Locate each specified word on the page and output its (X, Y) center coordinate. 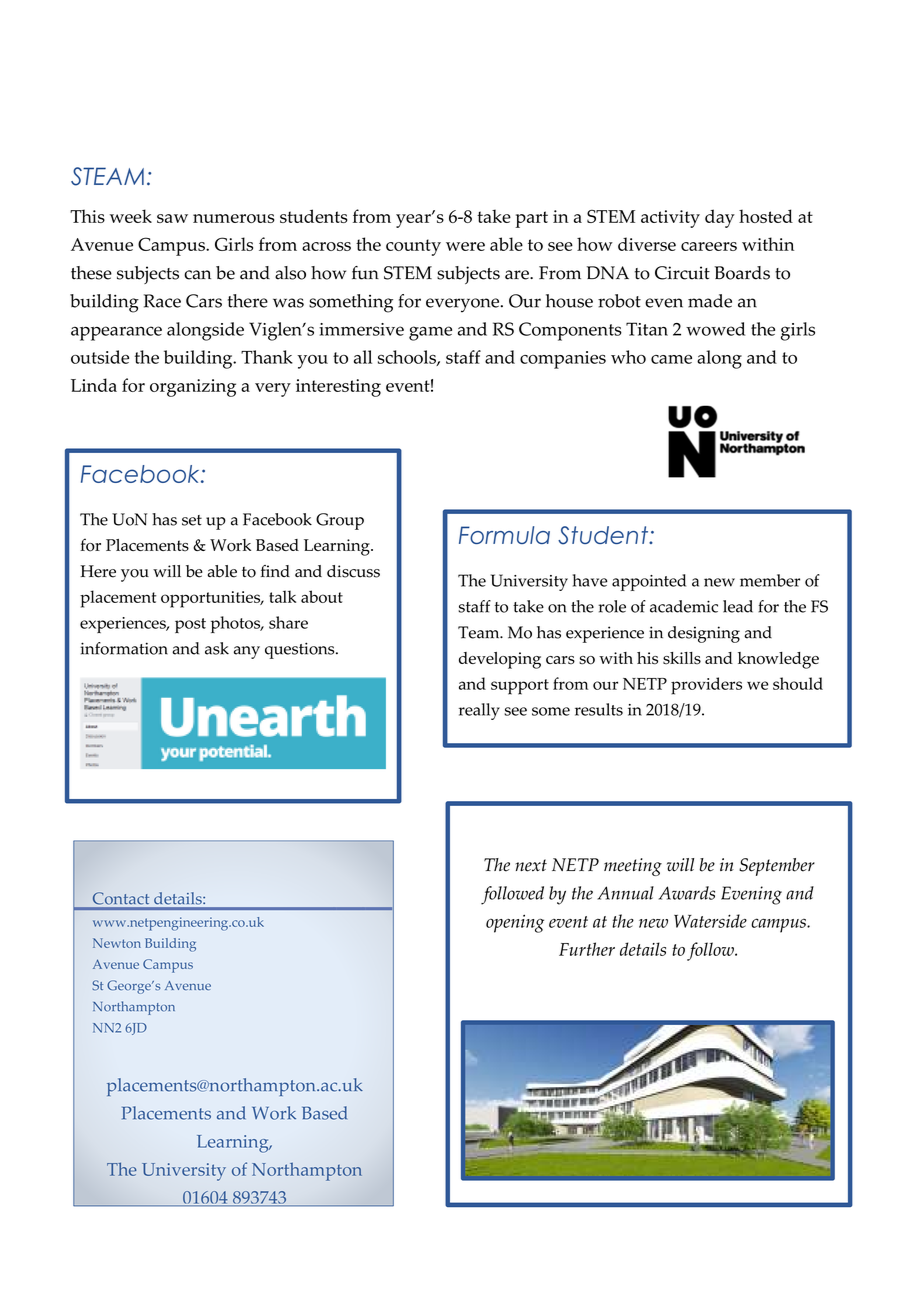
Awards (687, 893)
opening (515, 923)
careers (709, 246)
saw (172, 218)
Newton (117, 943)
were (465, 246)
